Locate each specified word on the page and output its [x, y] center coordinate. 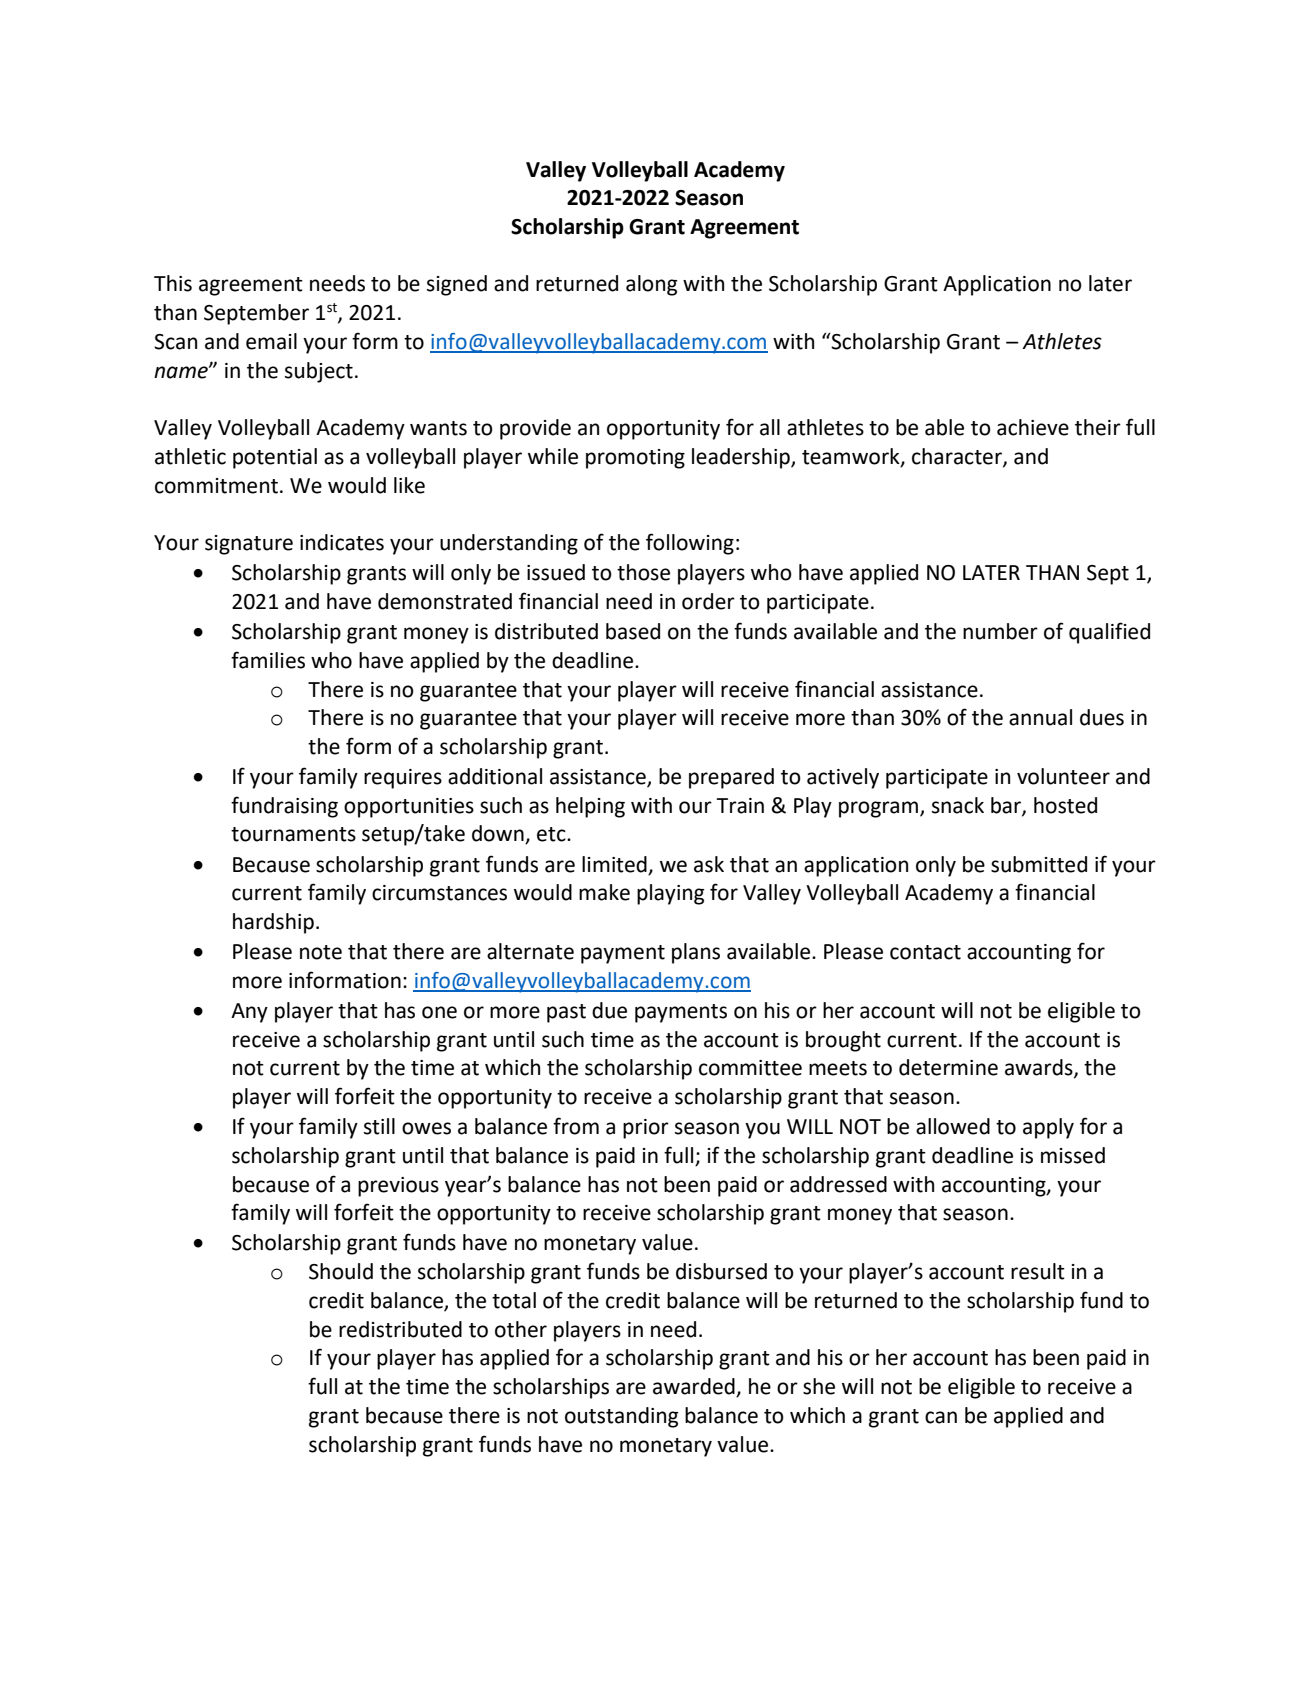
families [268, 660]
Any [249, 1013]
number [1000, 631]
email [271, 341]
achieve [1033, 427]
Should [341, 1271]
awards [1040, 1068]
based [633, 631]
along [652, 285]
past [566, 1013]
